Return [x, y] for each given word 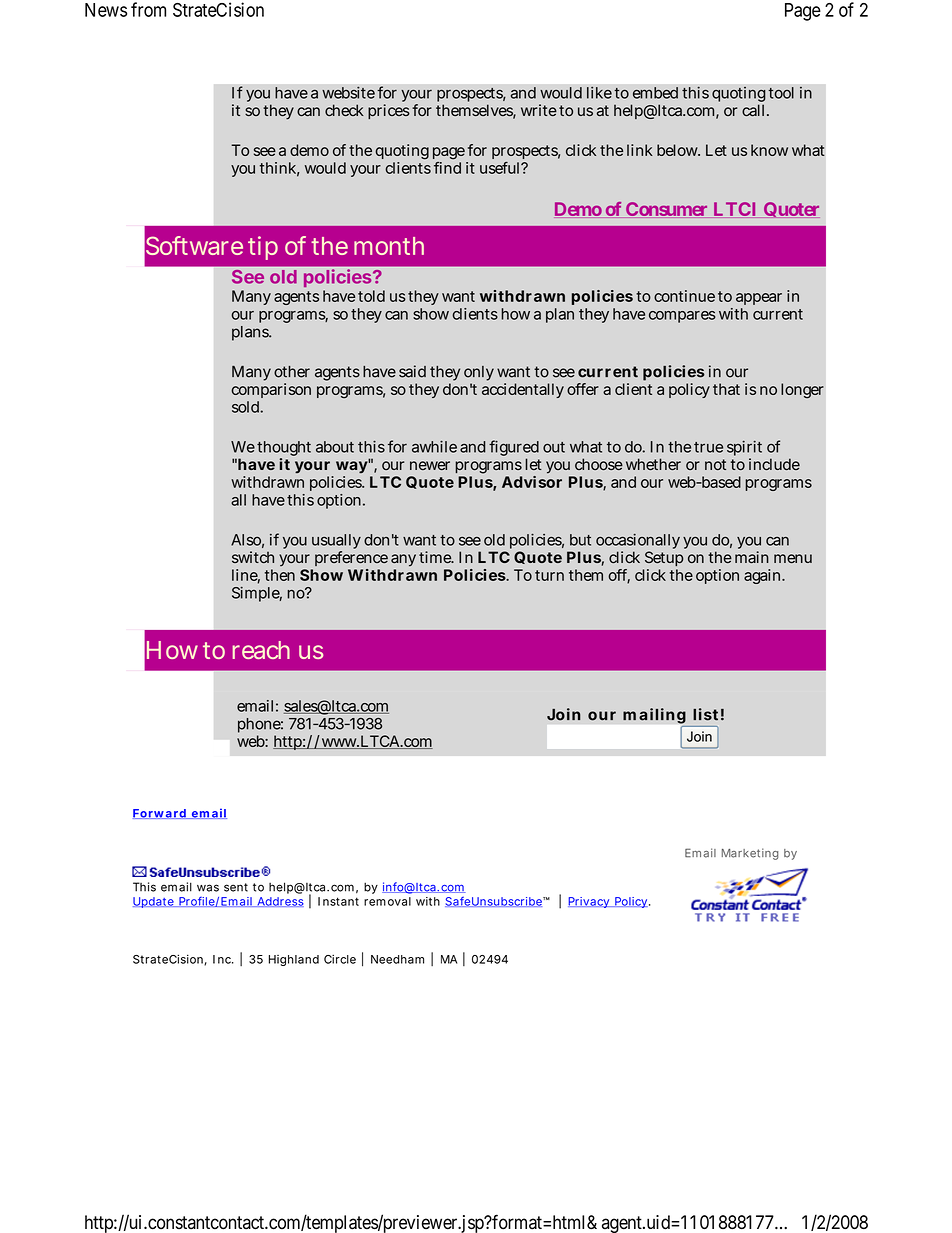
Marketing [750, 854]
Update [154, 902]
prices [389, 111]
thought [284, 450]
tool [781, 93]
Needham [397, 959]
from [148, 9]
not [715, 464]
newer [430, 465]
